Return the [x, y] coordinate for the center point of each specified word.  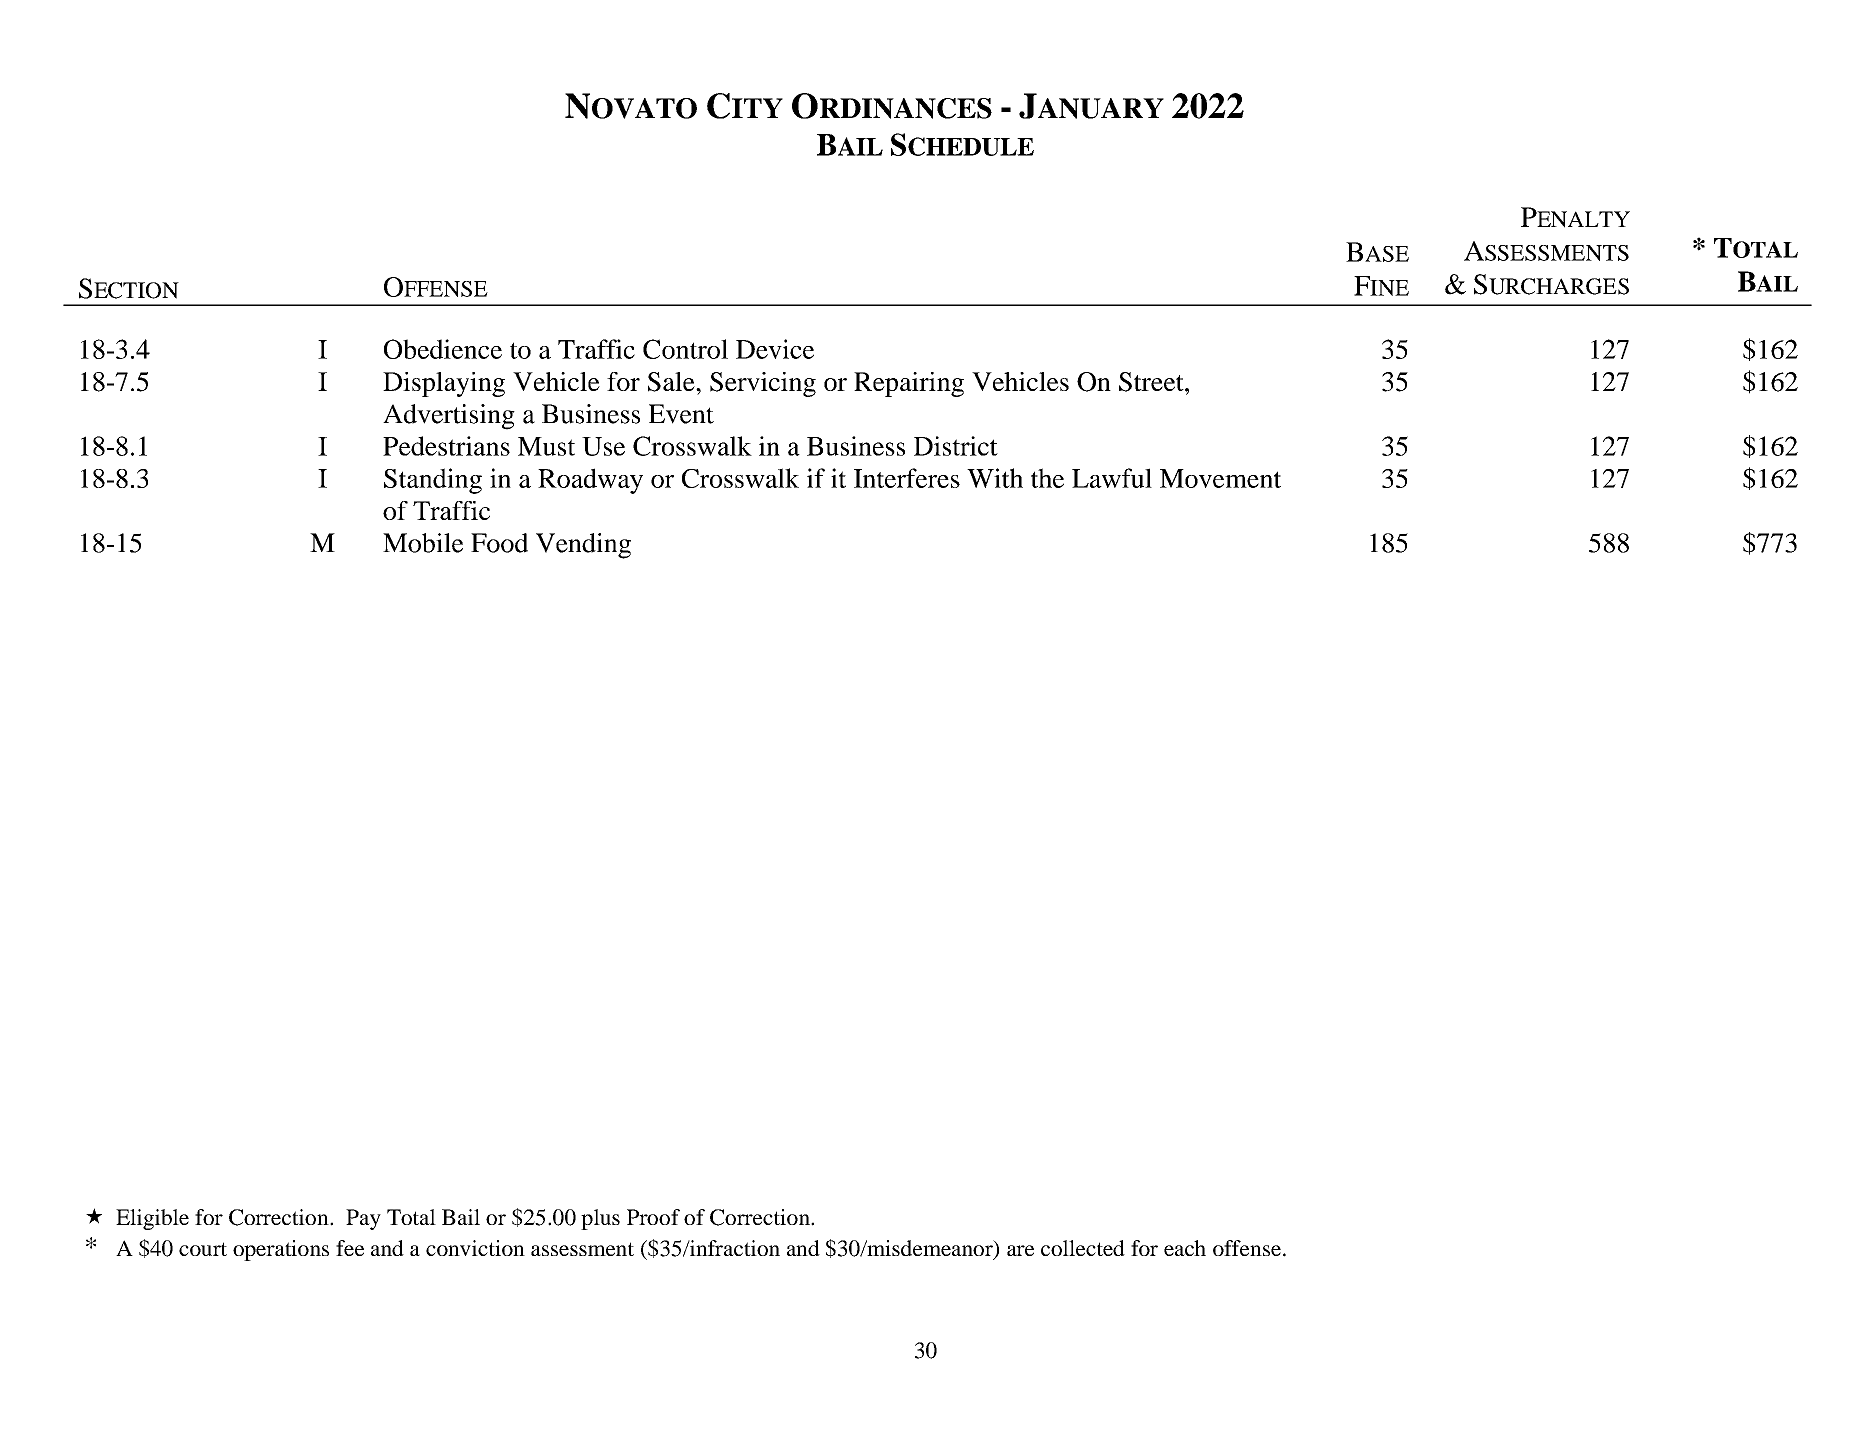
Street [1152, 382]
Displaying [444, 384]
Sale [672, 382]
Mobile [423, 543]
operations [281, 1250]
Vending [583, 546]
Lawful [1112, 478]
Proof [653, 1217]
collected [1083, 1248]
